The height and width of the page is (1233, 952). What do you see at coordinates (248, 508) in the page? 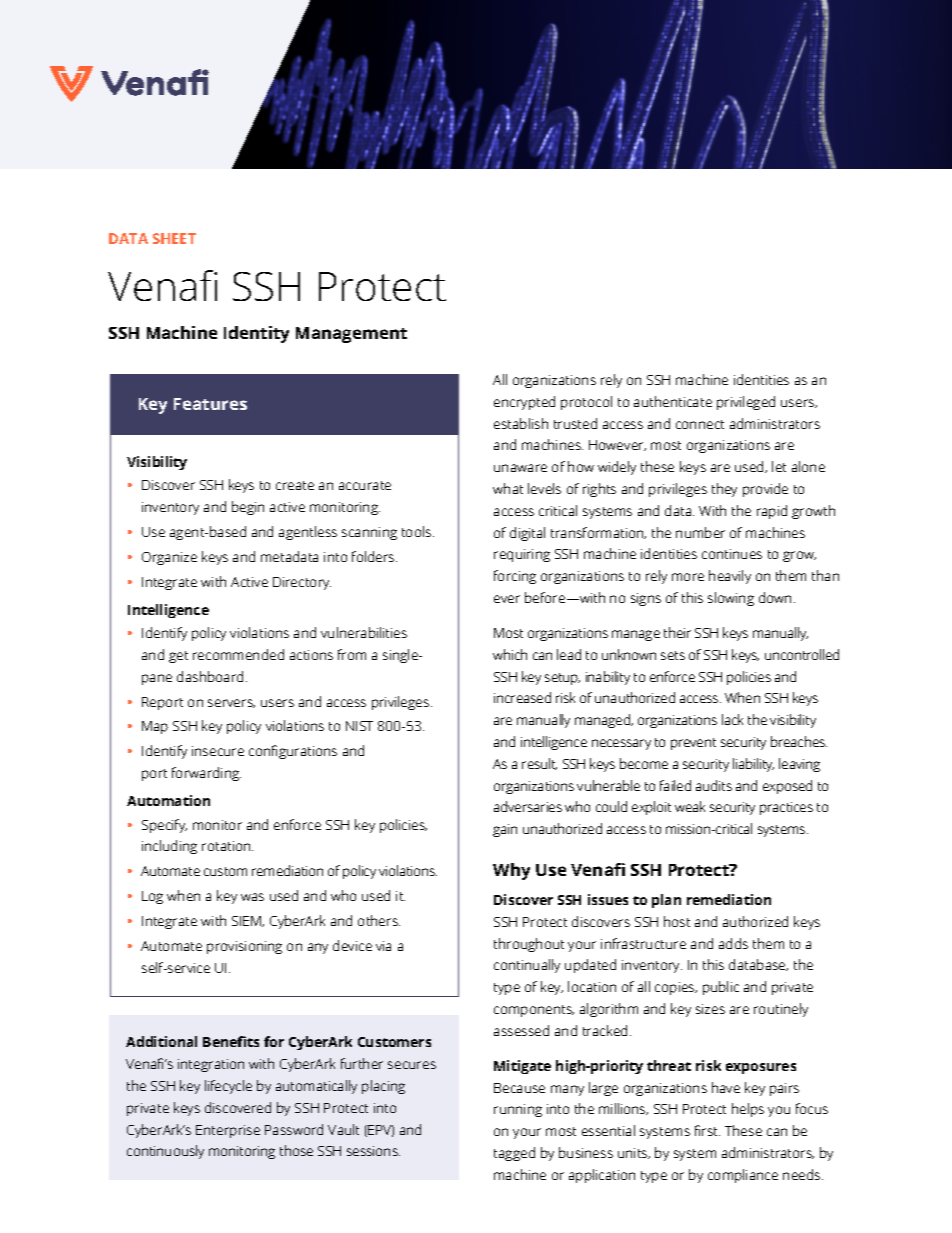
I see `begin` at bounding box center [248, 508].
